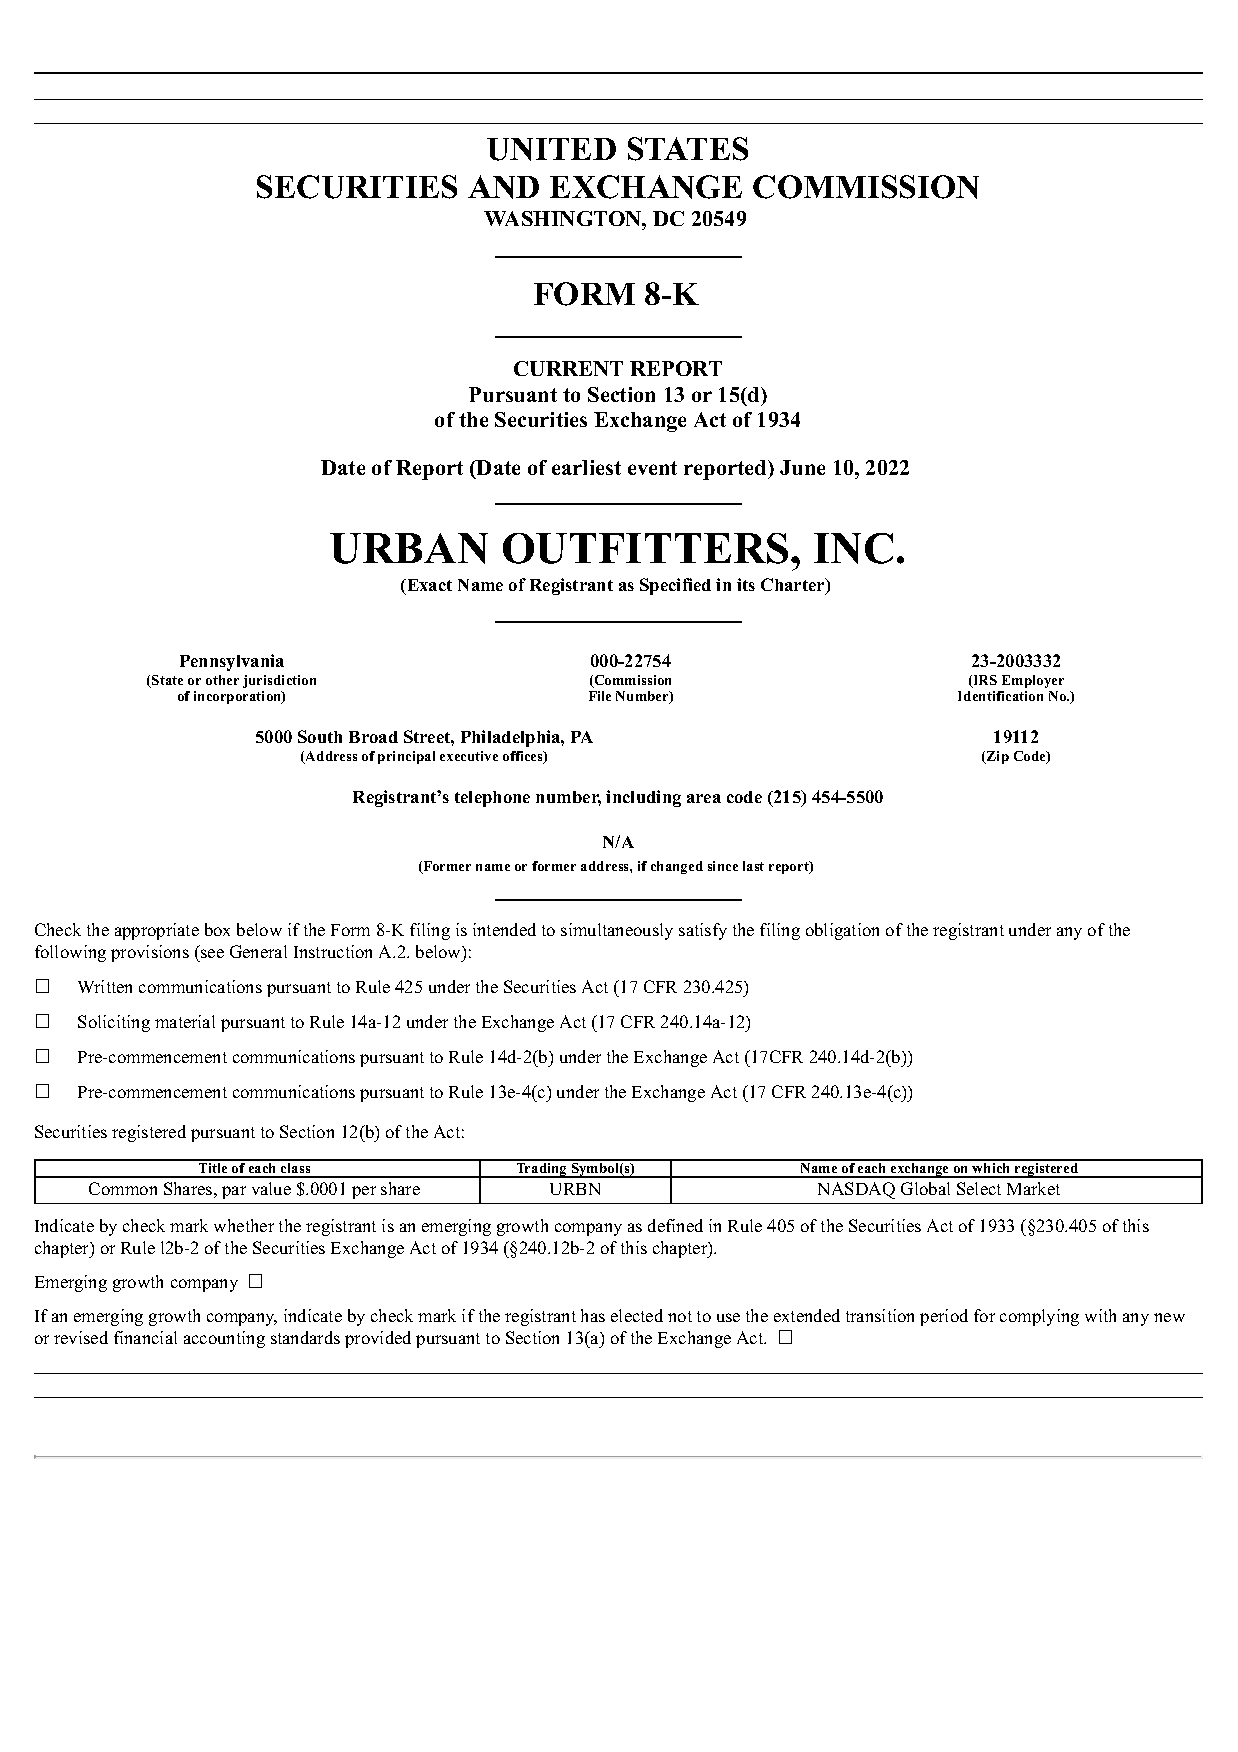 Image resolution: width=1238 pixels, height=1752 pixels. Describe the element at coordinates (637, 1315) in the screenshot. I see `elected` at that location.
